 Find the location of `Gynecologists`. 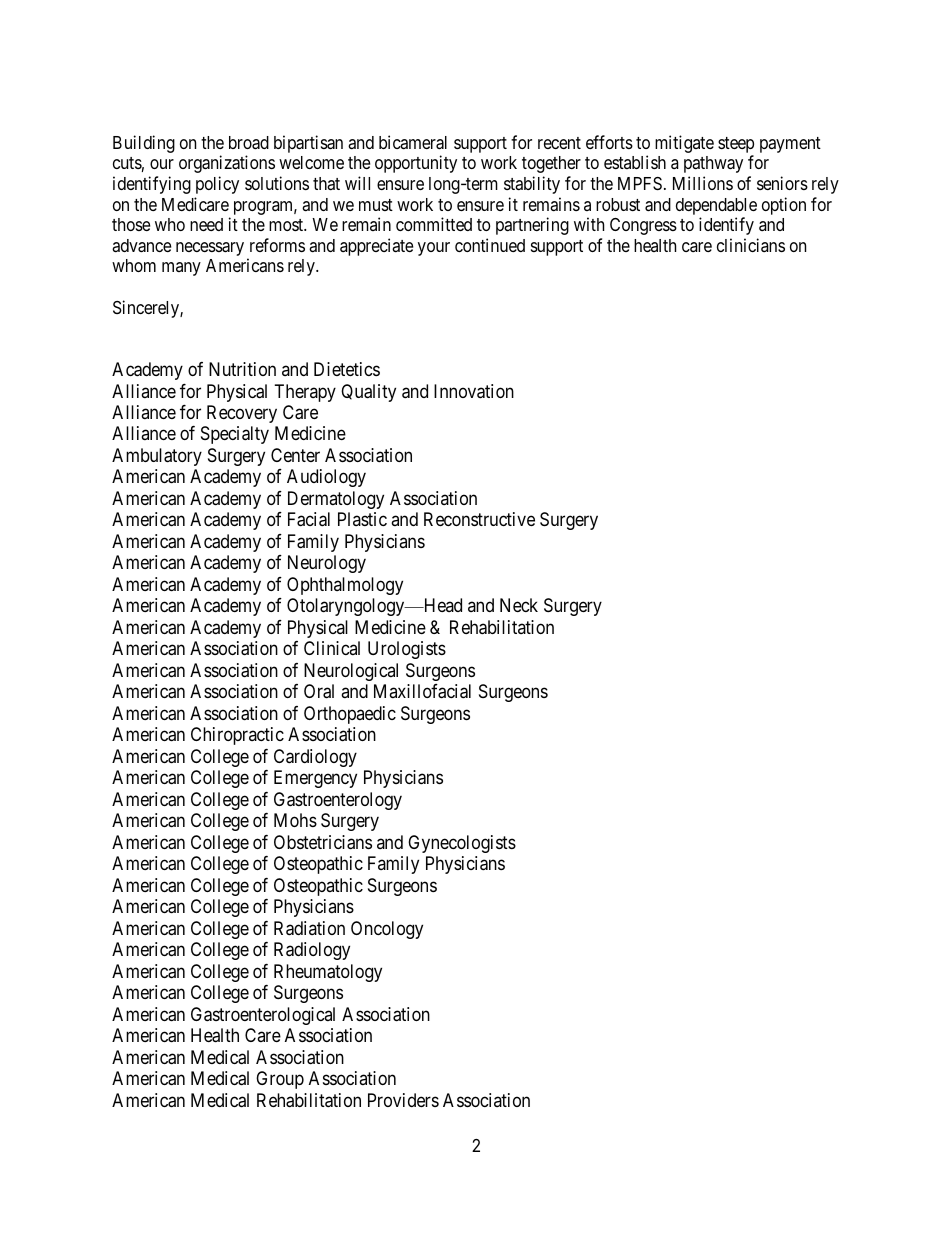

Gynecologists is located at coordinates (462, 844).
